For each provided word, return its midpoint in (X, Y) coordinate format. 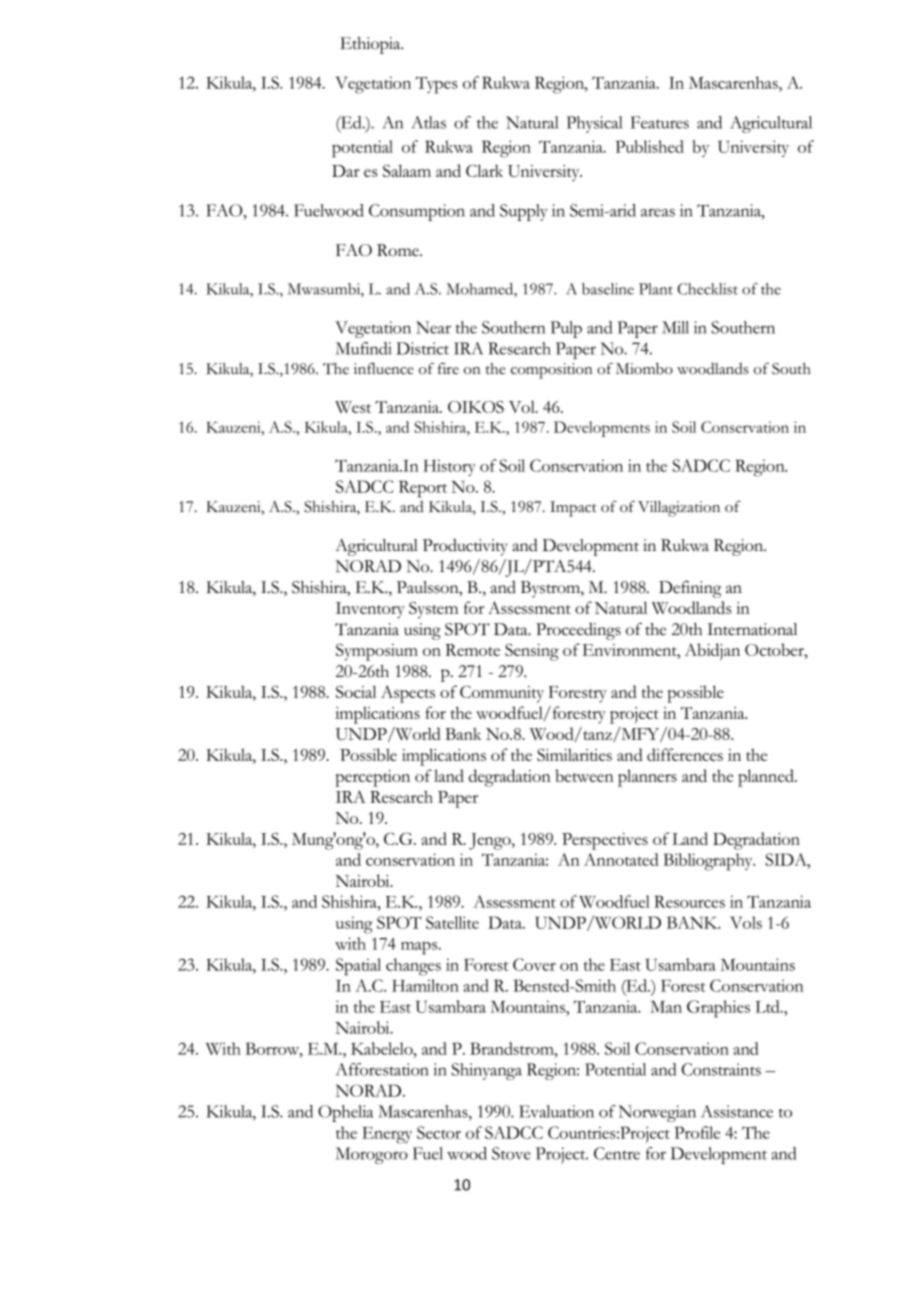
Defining (690, 589)
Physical (594, 124)
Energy (387, 1135)
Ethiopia (371, 45)
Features (660, 122)
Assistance (737, 1111)
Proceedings (578, 631)
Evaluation (556, 1111)
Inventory (370, 610)
